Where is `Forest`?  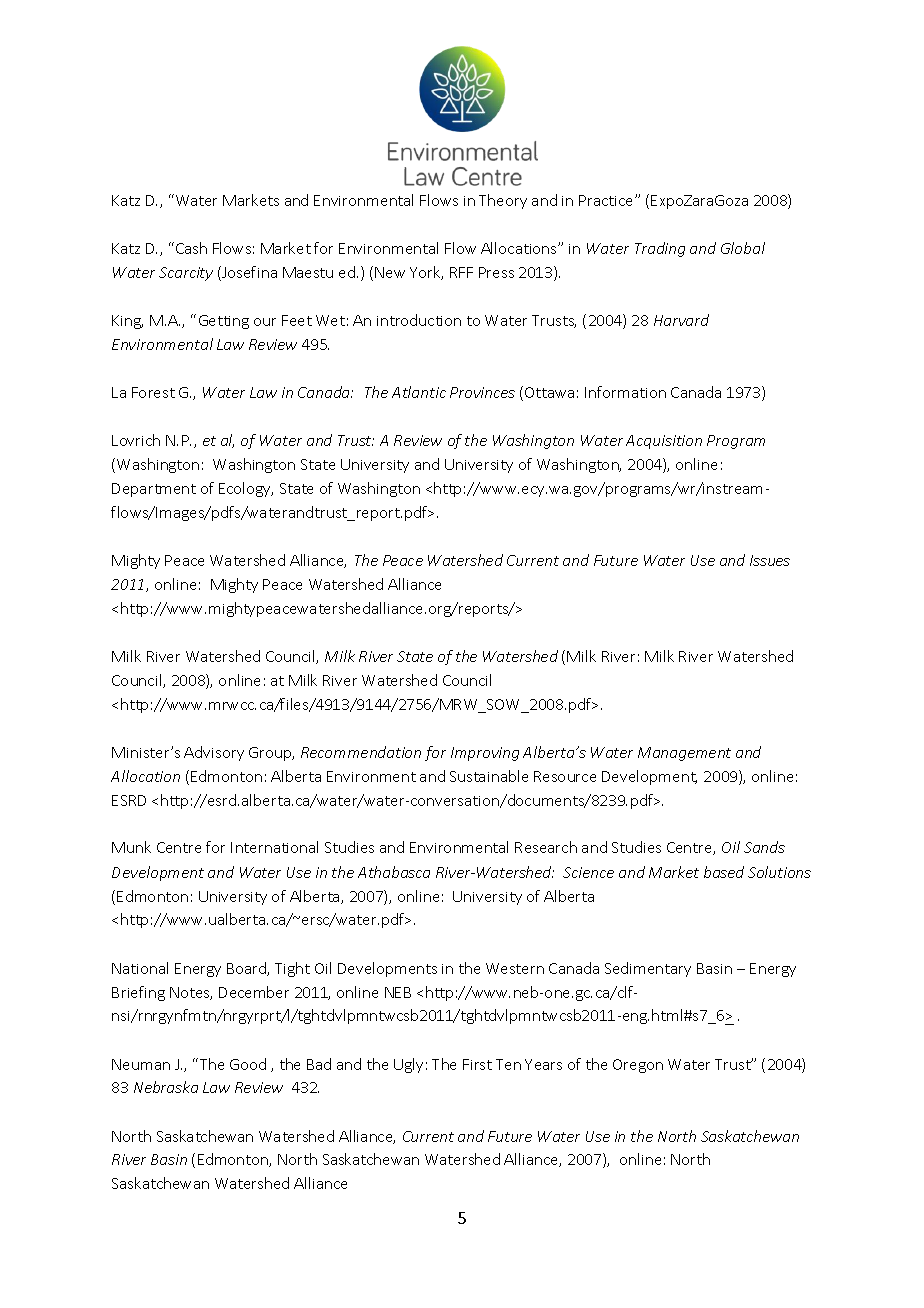
Forest is located at coordinates (153, 392).
